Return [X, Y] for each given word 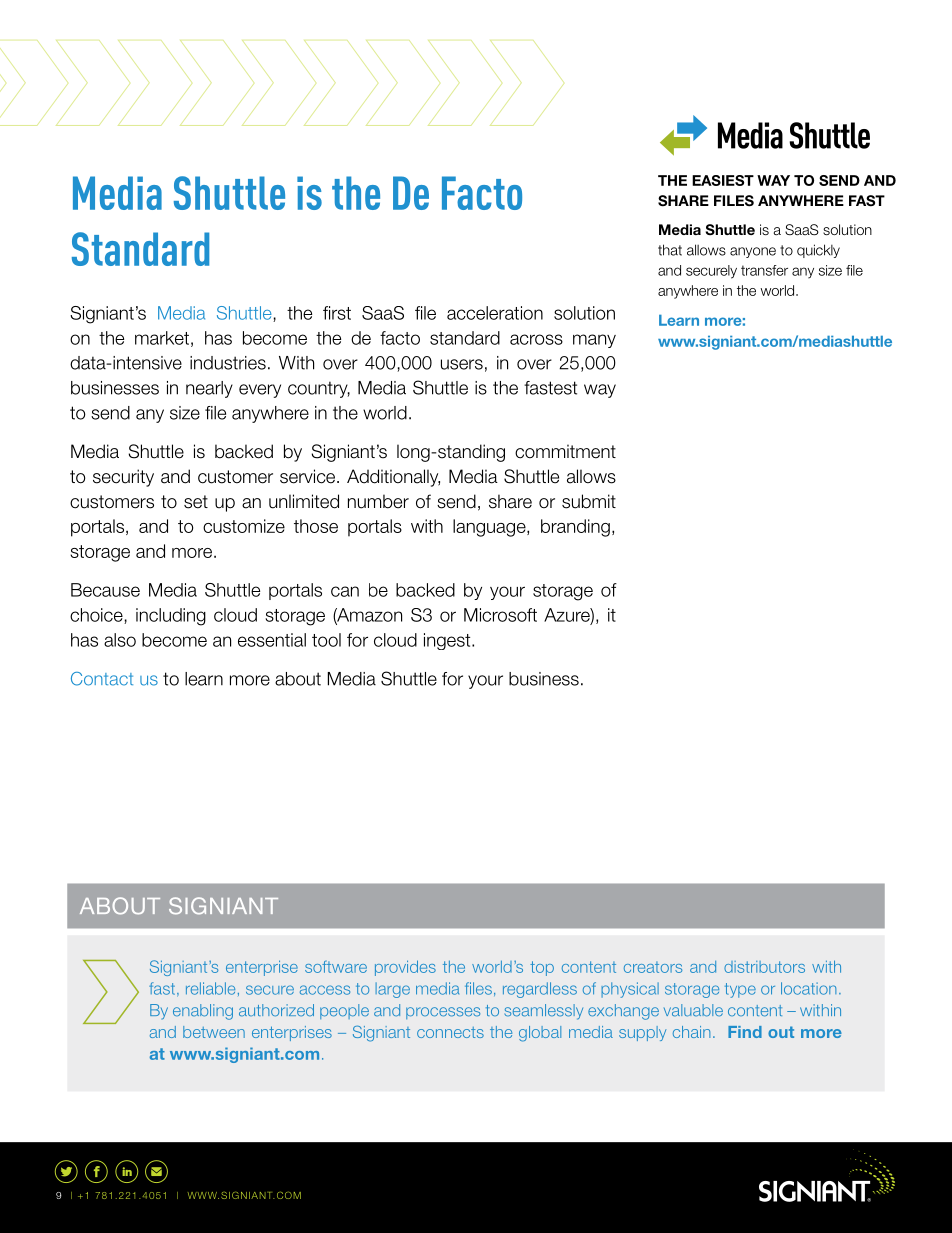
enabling [203, 1012]
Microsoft [500, 615]
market [162, 338]
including [171, 617]
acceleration [495, 313]
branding [575, 528]
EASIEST [723, 180]
